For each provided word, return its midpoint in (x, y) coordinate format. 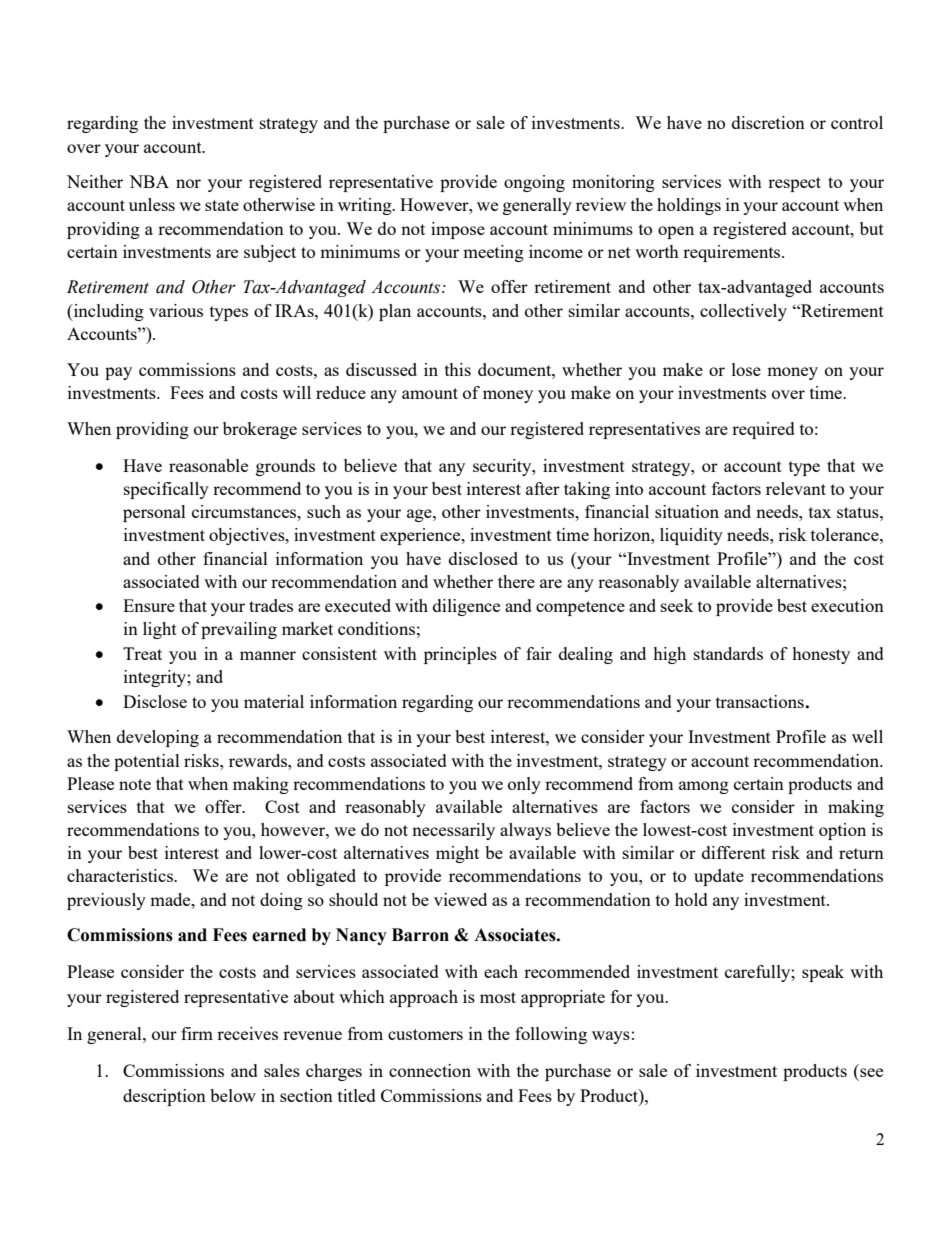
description (164, 1097)
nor (188, 183)
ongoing (534, 183)
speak (823, 973)
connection (430, 1070)
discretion (768, 122)
